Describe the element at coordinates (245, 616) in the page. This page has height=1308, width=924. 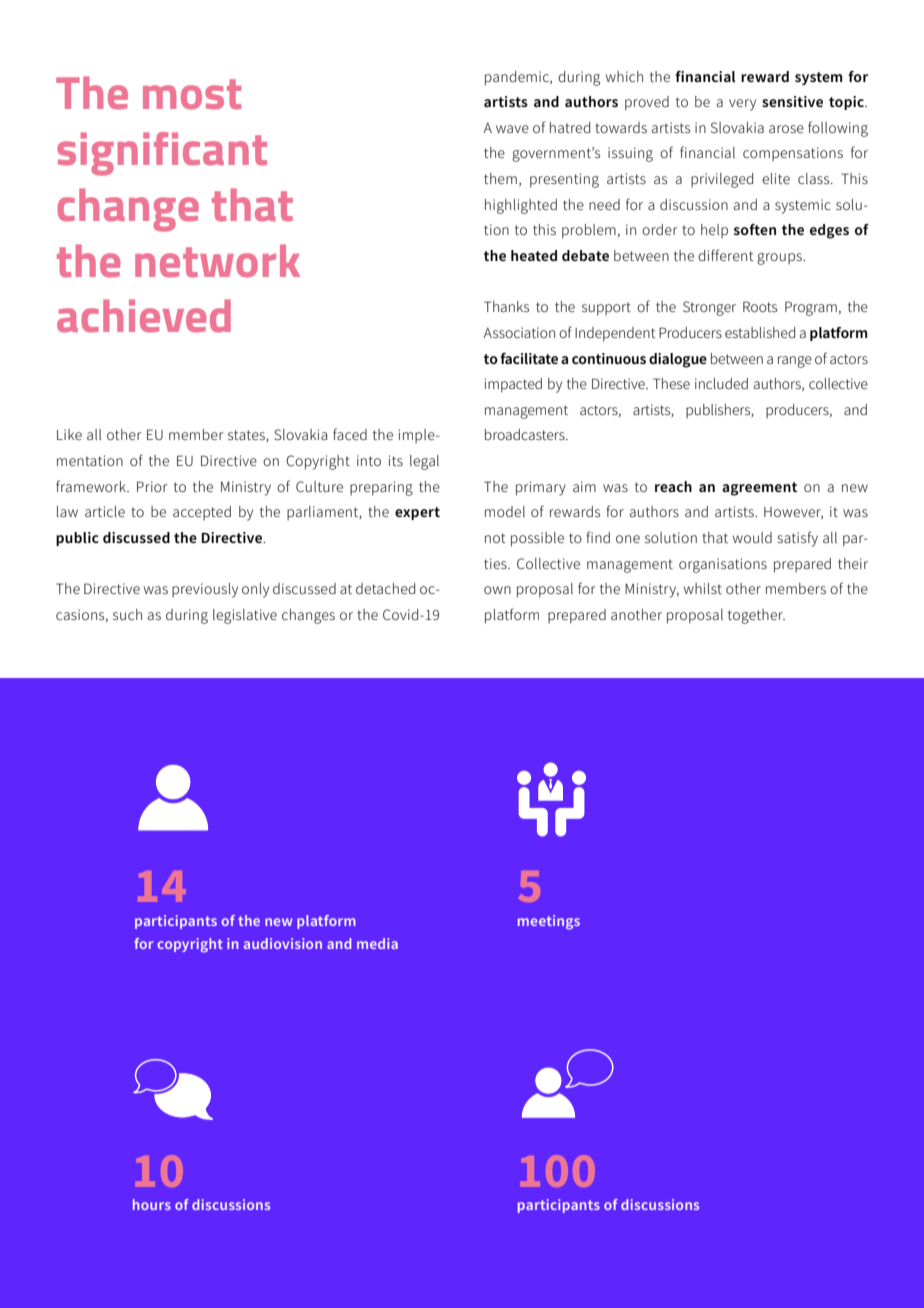
I see `legislative` at that location.
